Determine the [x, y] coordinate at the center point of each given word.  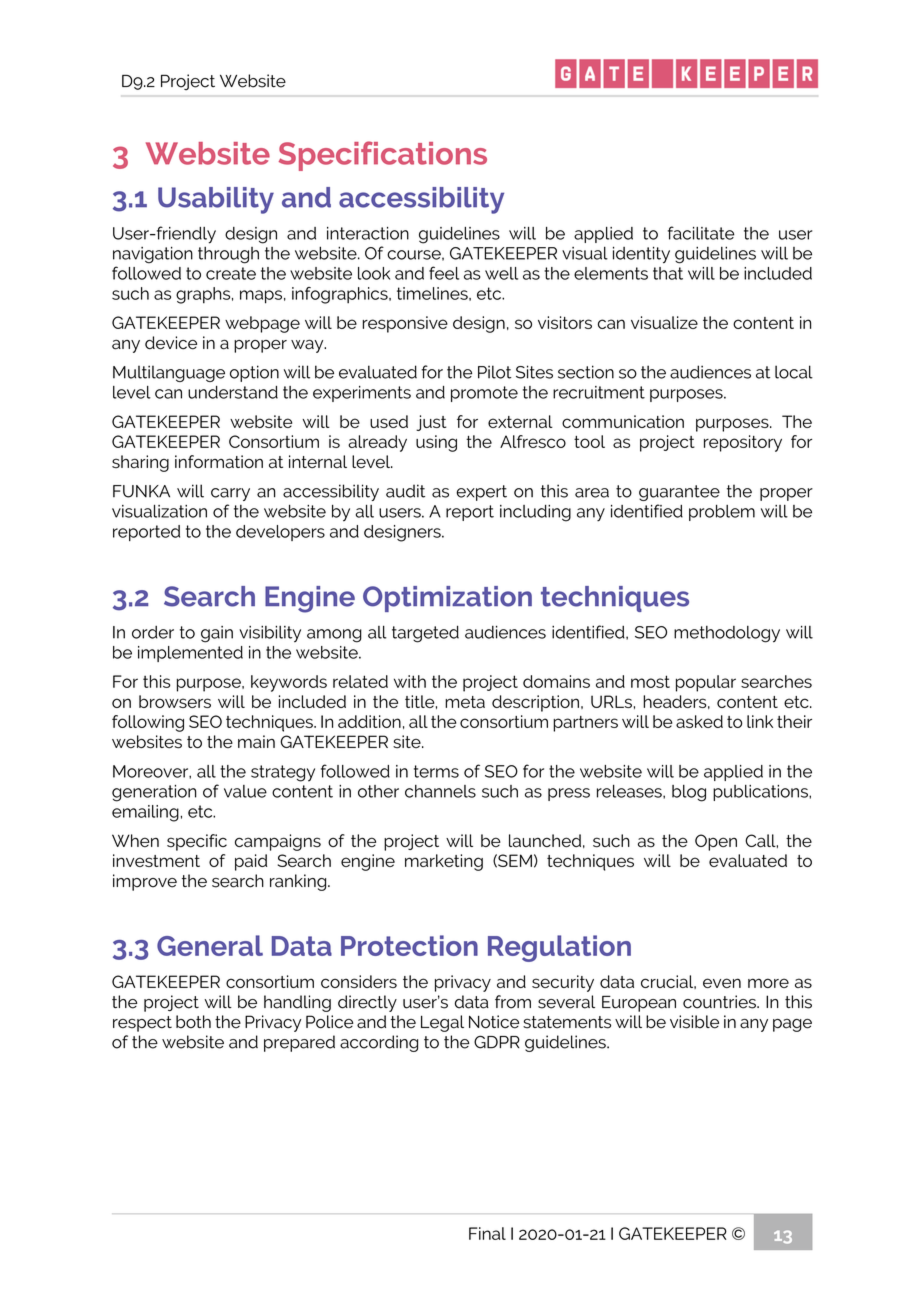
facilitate [701, 233]
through [228, 255]
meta [465, 702]
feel [444, 273]
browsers [175, 701]
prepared [299, 1043]
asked [699, 721]
